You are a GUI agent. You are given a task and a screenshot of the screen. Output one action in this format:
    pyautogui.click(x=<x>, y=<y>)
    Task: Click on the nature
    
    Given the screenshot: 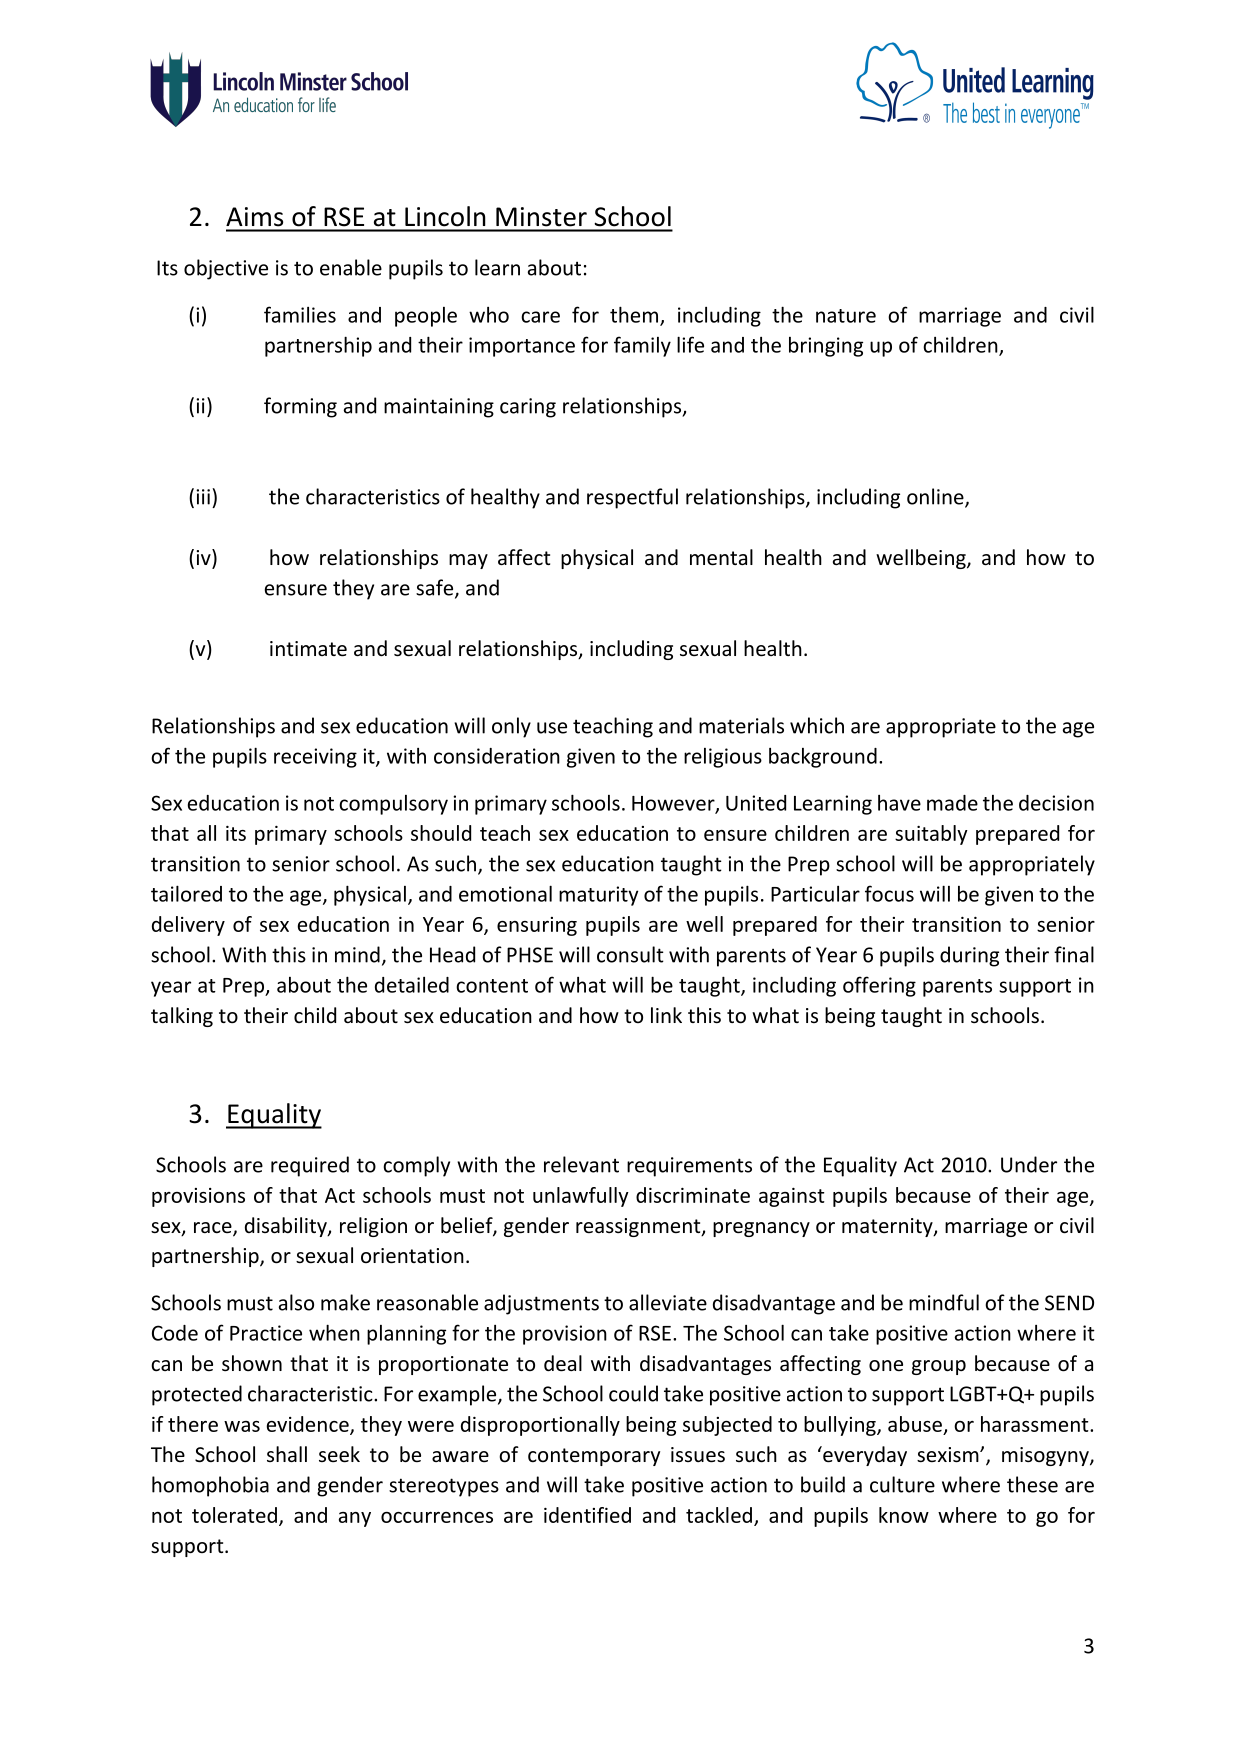 What is the action you would take?
    pyautogui.click(x=846, y=316)
